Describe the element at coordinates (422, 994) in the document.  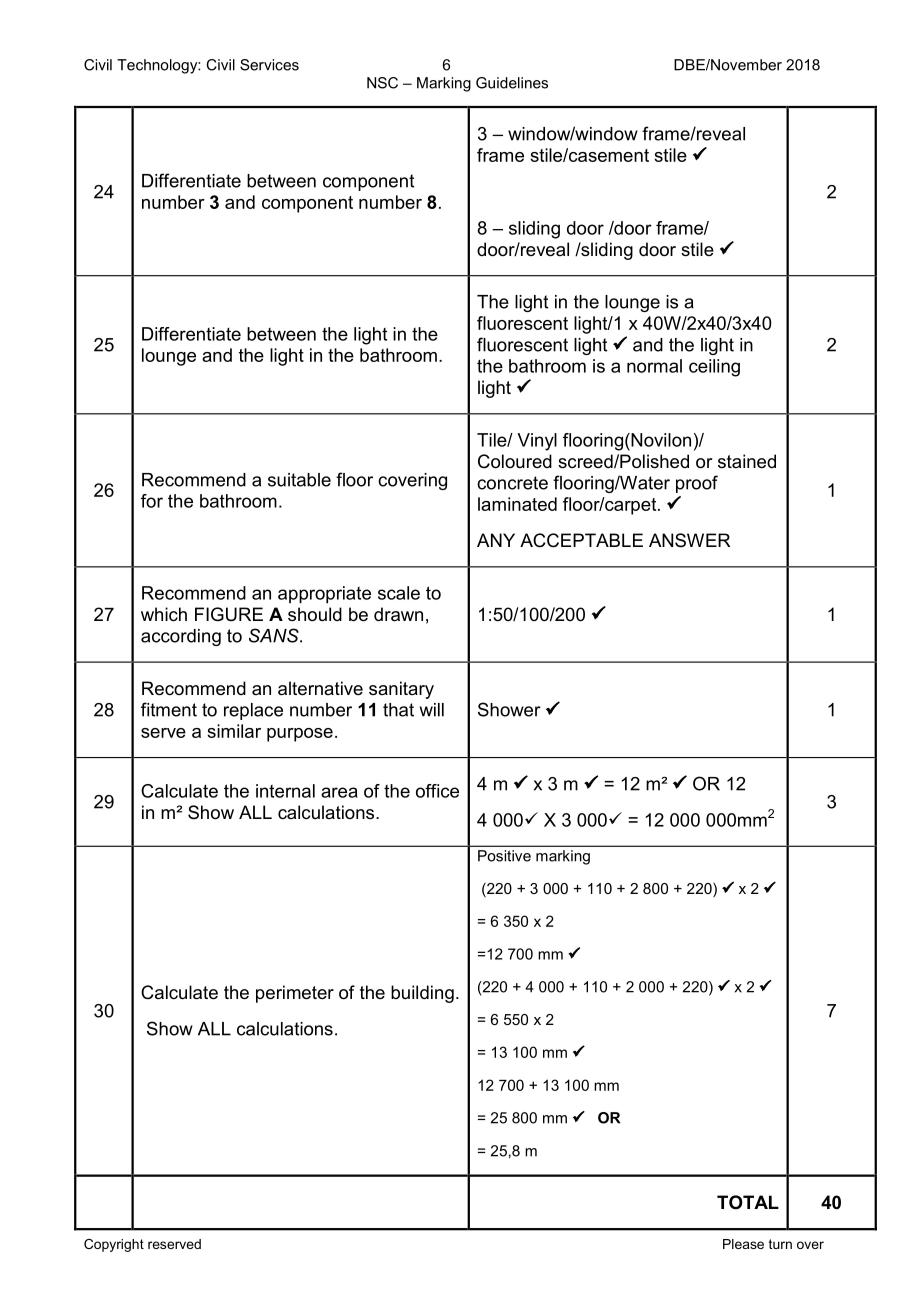
I see `building` at that location.
